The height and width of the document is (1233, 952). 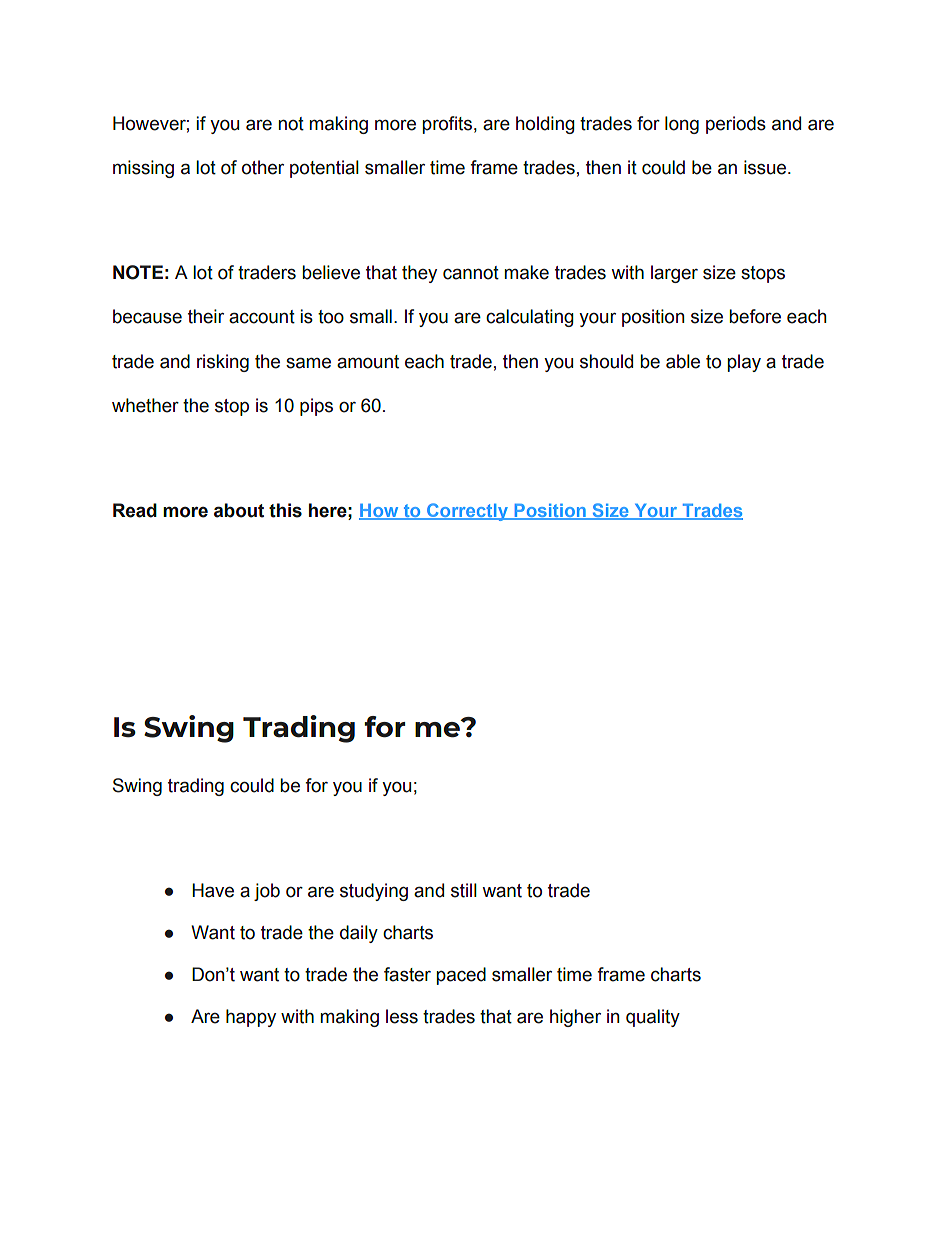 I want to click on Correctly, so click(x=467, y=512).
